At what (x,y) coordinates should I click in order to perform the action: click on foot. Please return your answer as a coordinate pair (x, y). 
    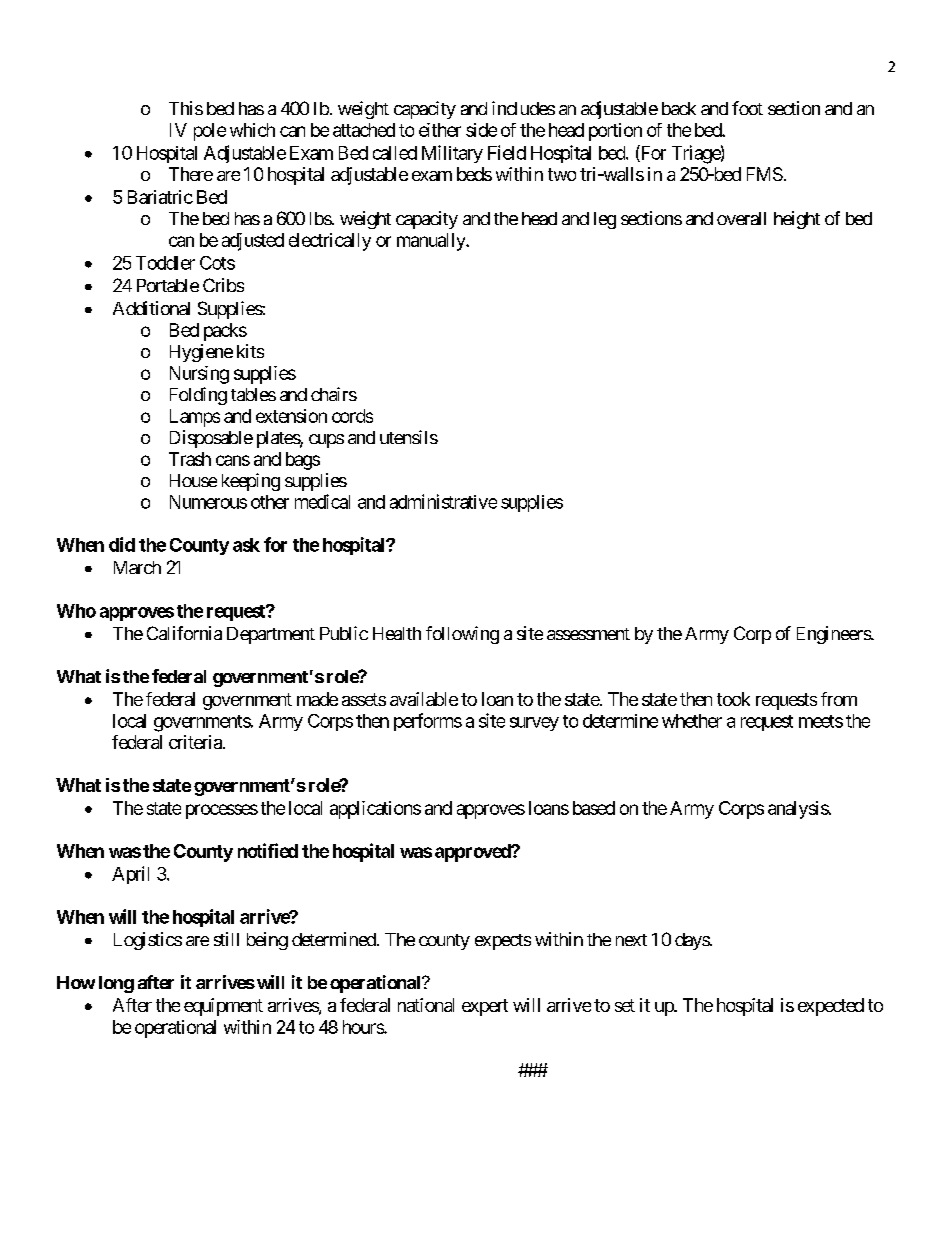
    Looking at the image, I should click on (747, 108).
